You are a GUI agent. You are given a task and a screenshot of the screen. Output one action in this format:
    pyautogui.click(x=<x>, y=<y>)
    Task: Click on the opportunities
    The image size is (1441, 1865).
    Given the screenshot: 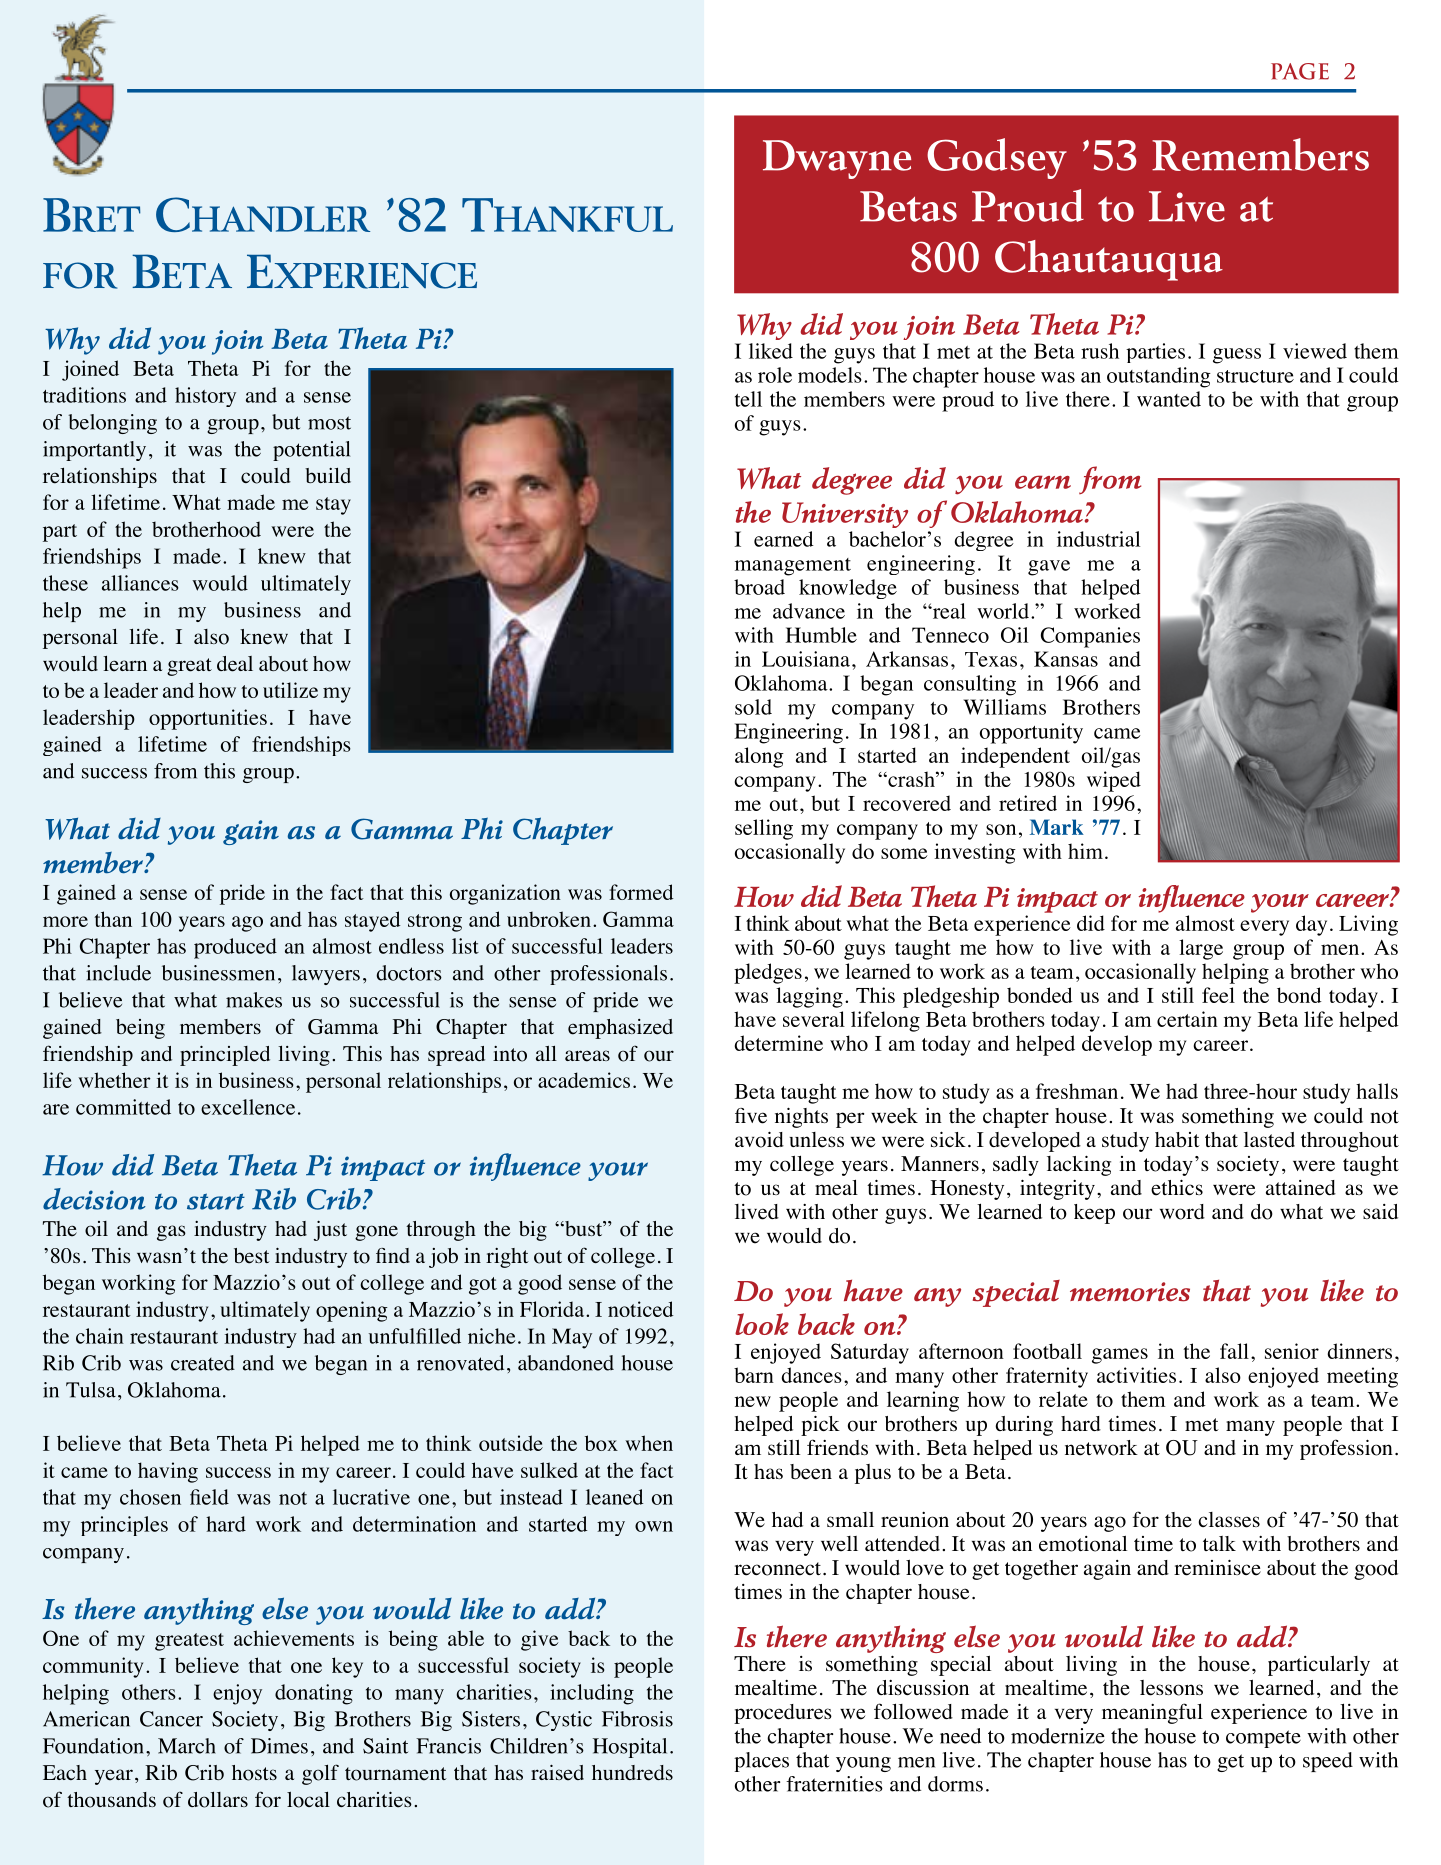 What is the action you would take?
    pyautogui.click(x=208, y=719)
